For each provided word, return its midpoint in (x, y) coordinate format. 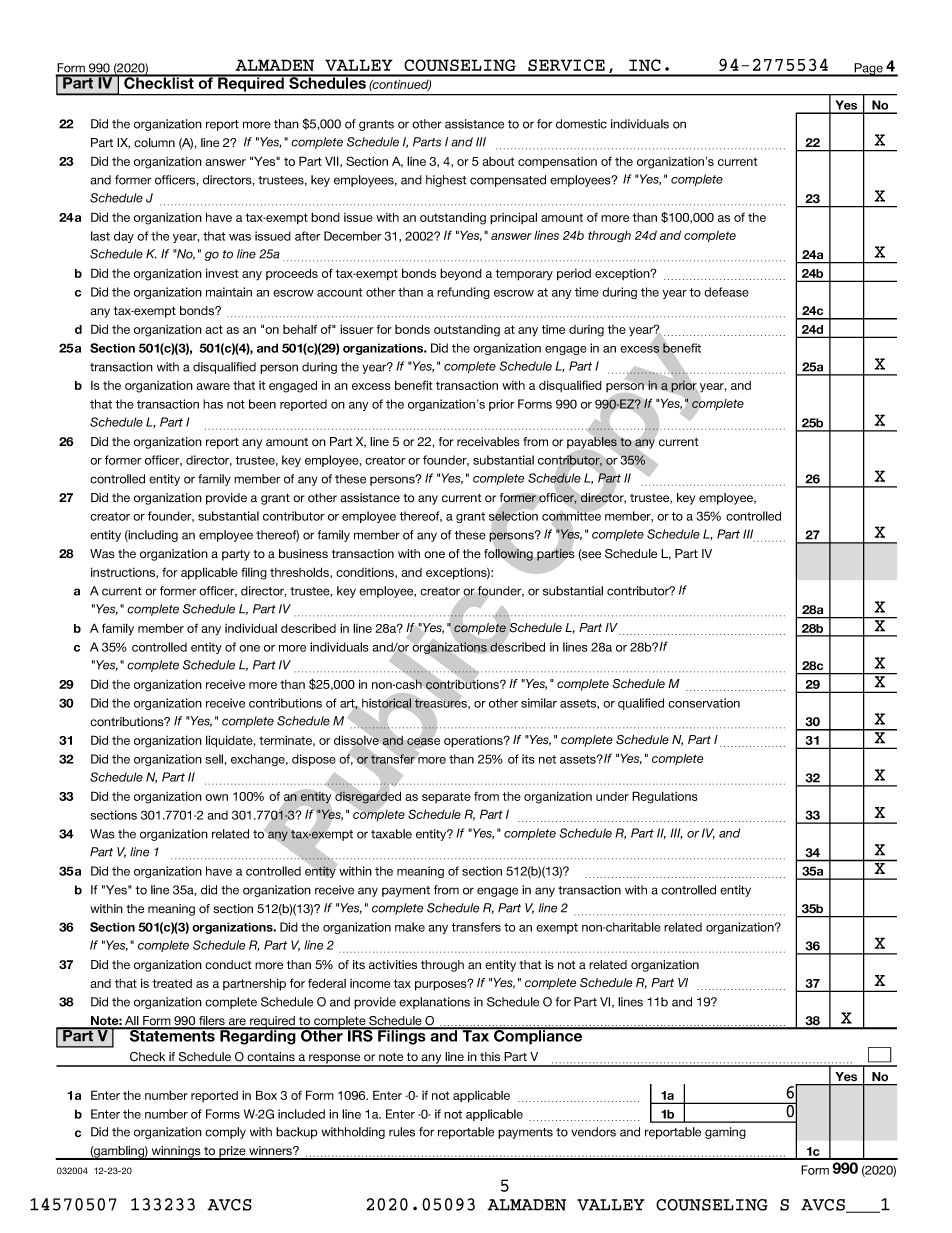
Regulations (665, 797)
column (154, 143)
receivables (488, 442)
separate (446, 797)
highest (446, 181)
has (213, 404)
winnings (176, 1153)
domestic (581, 124)
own (216, 797)
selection (513, 516)
